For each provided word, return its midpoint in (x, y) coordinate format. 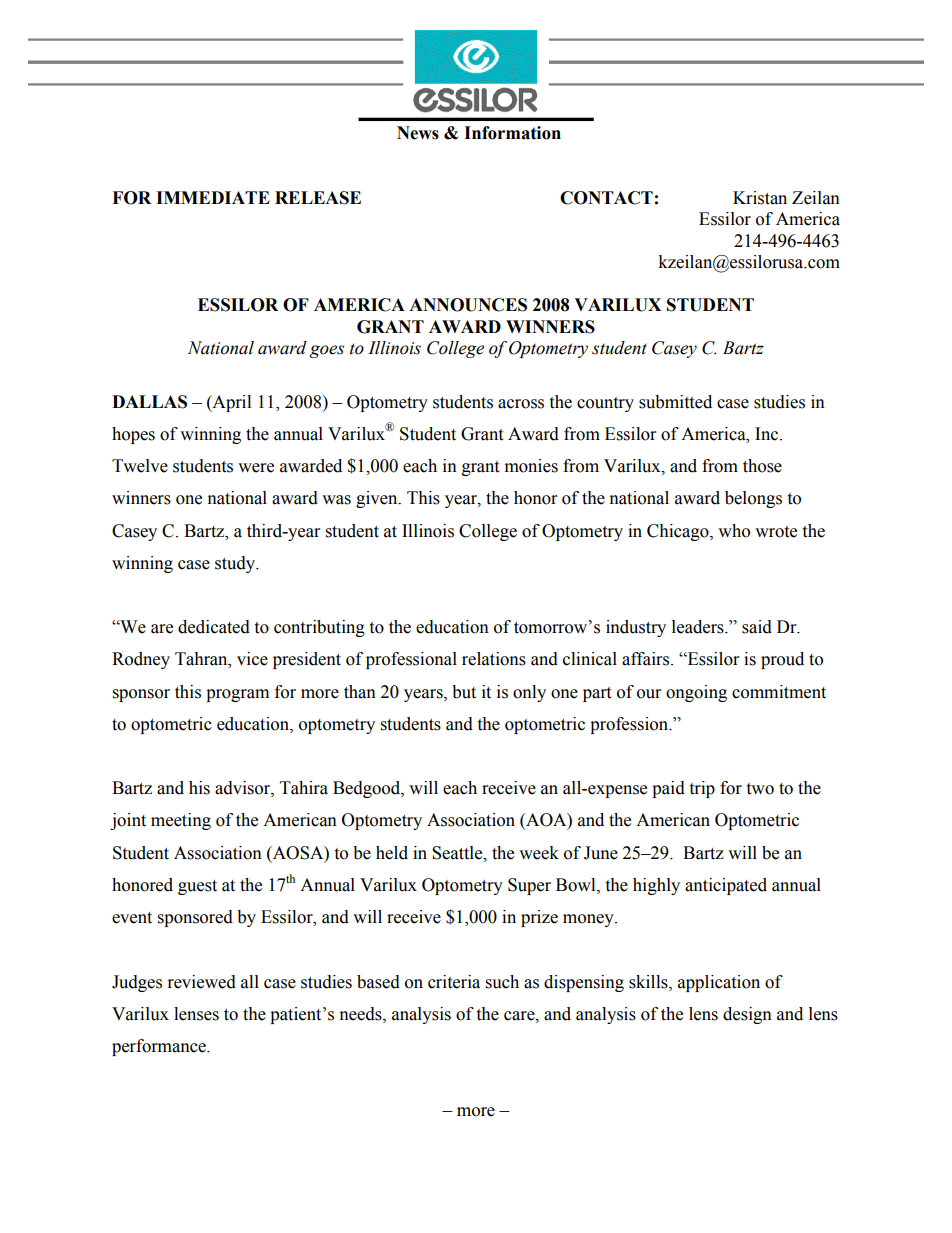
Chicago (679, 532)
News (418, 133)
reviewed (202, 982)
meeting (181, 821)
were (256, 468)
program (237, 695)
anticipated (726, 886)
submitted (675, 402)
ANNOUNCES (468, 305)
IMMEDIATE (213, 197)
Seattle (458, 853)
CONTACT (606, 198)
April (230, 403)
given (378, 499)
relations (494, 659)
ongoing (696, 693)
